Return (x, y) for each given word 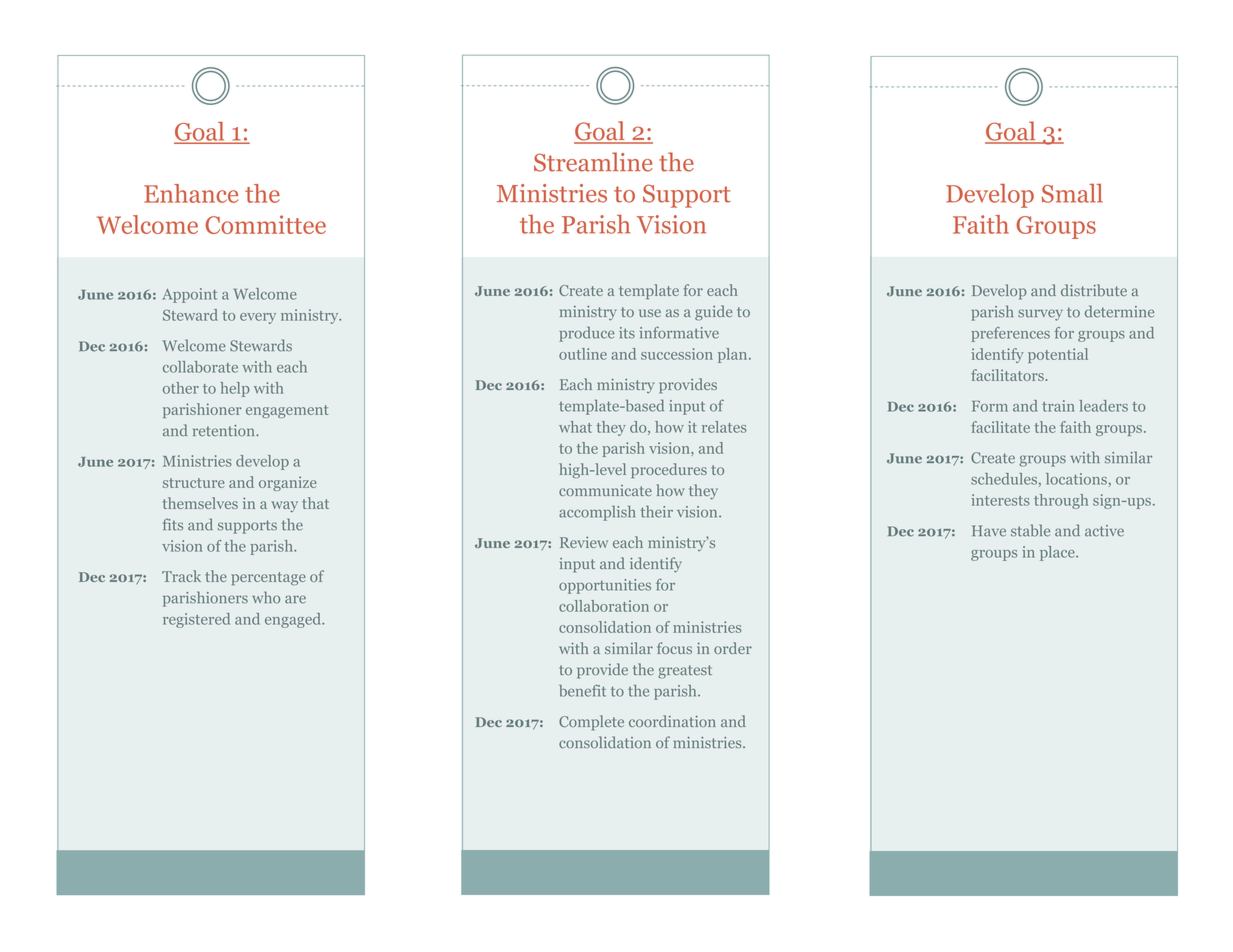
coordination (672, 721)
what (575, 427)
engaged (294, 620)
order (733, 648)
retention (225, 431)
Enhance (191, 193)
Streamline (593, 162)
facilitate (1000, 427)
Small (1072, 193)
